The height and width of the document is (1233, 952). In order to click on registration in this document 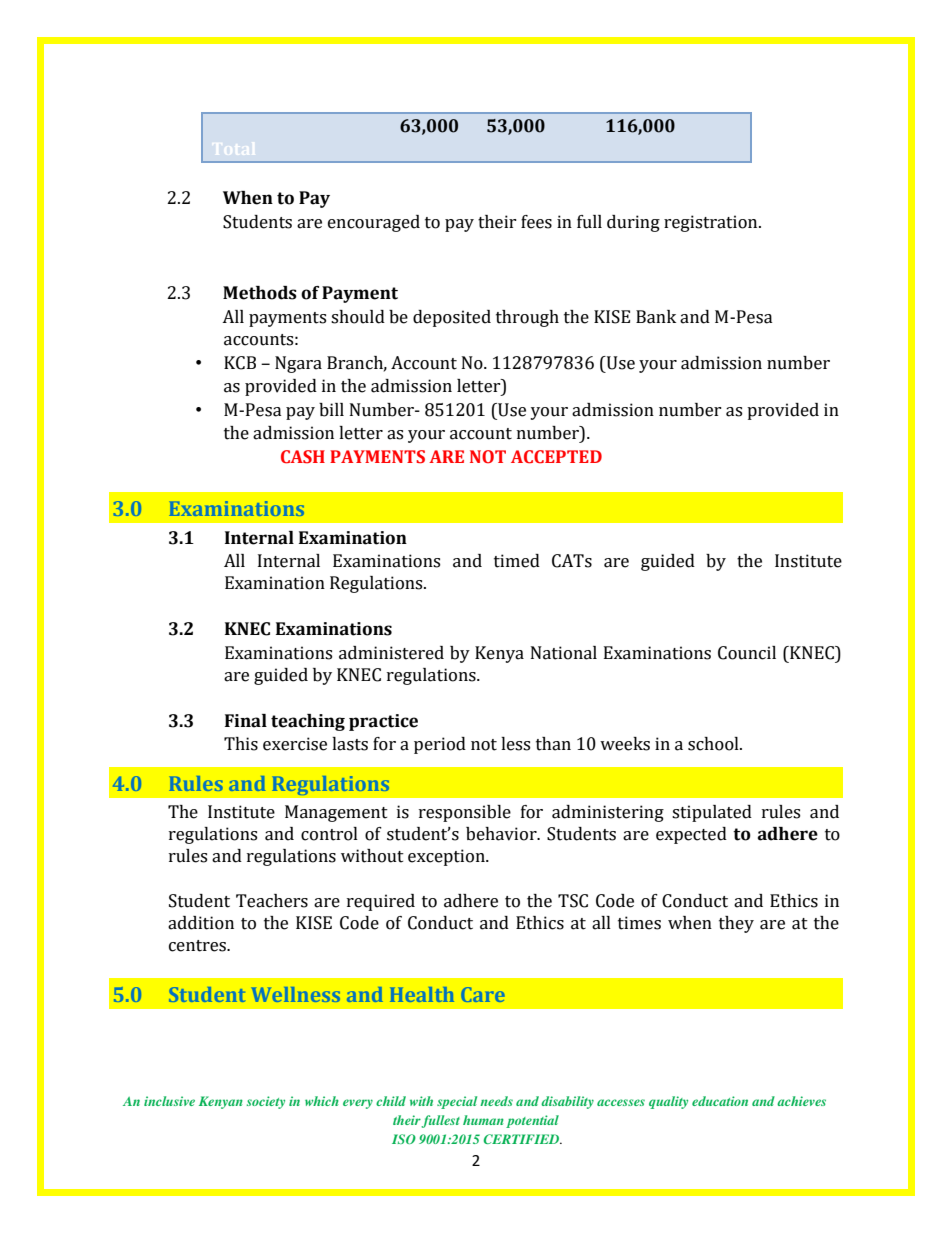, I will do `click(712, 223)`.
